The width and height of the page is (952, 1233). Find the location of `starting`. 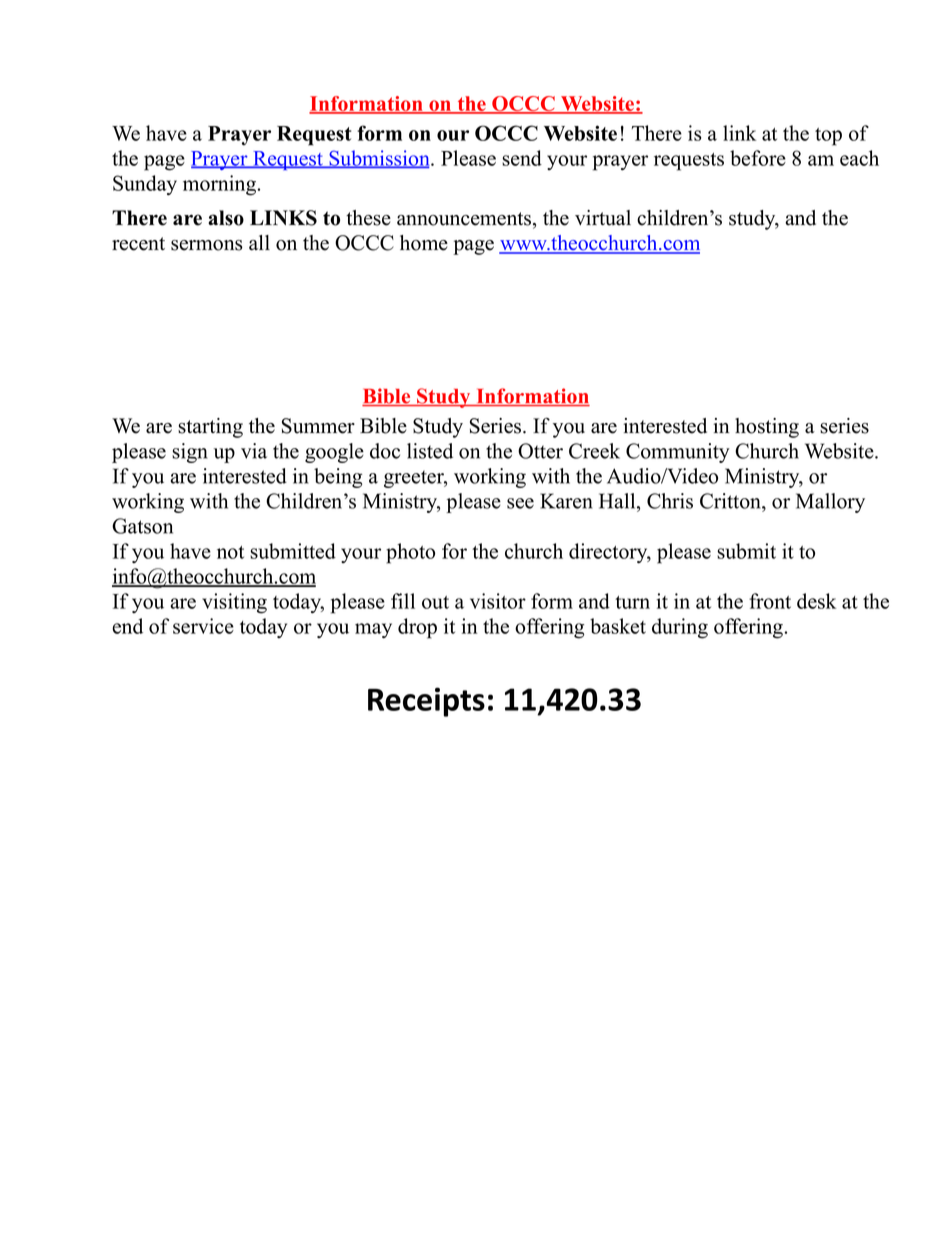

starting is located at coordinates (210, 428).
